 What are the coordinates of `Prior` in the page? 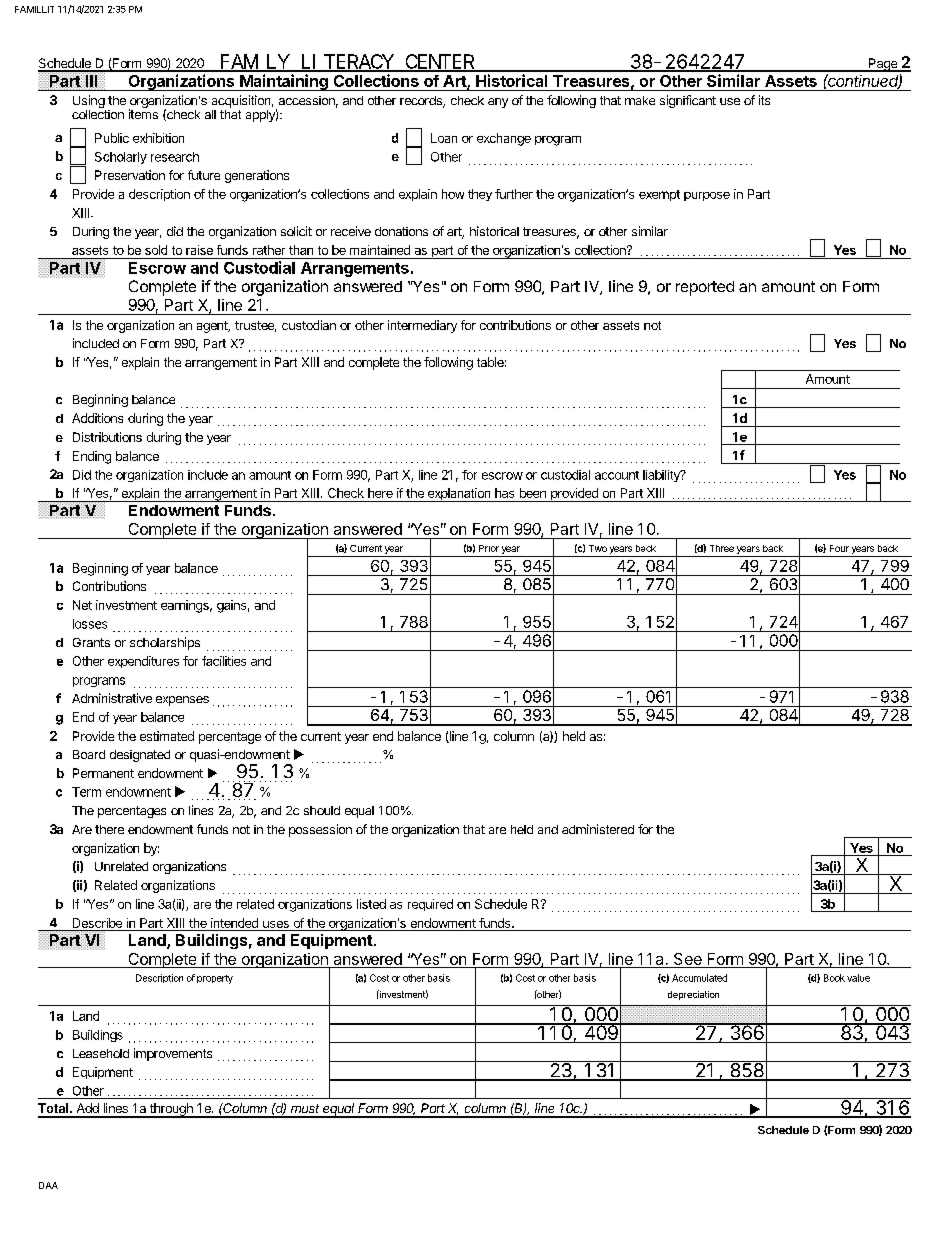 It's located at (489, 548).
